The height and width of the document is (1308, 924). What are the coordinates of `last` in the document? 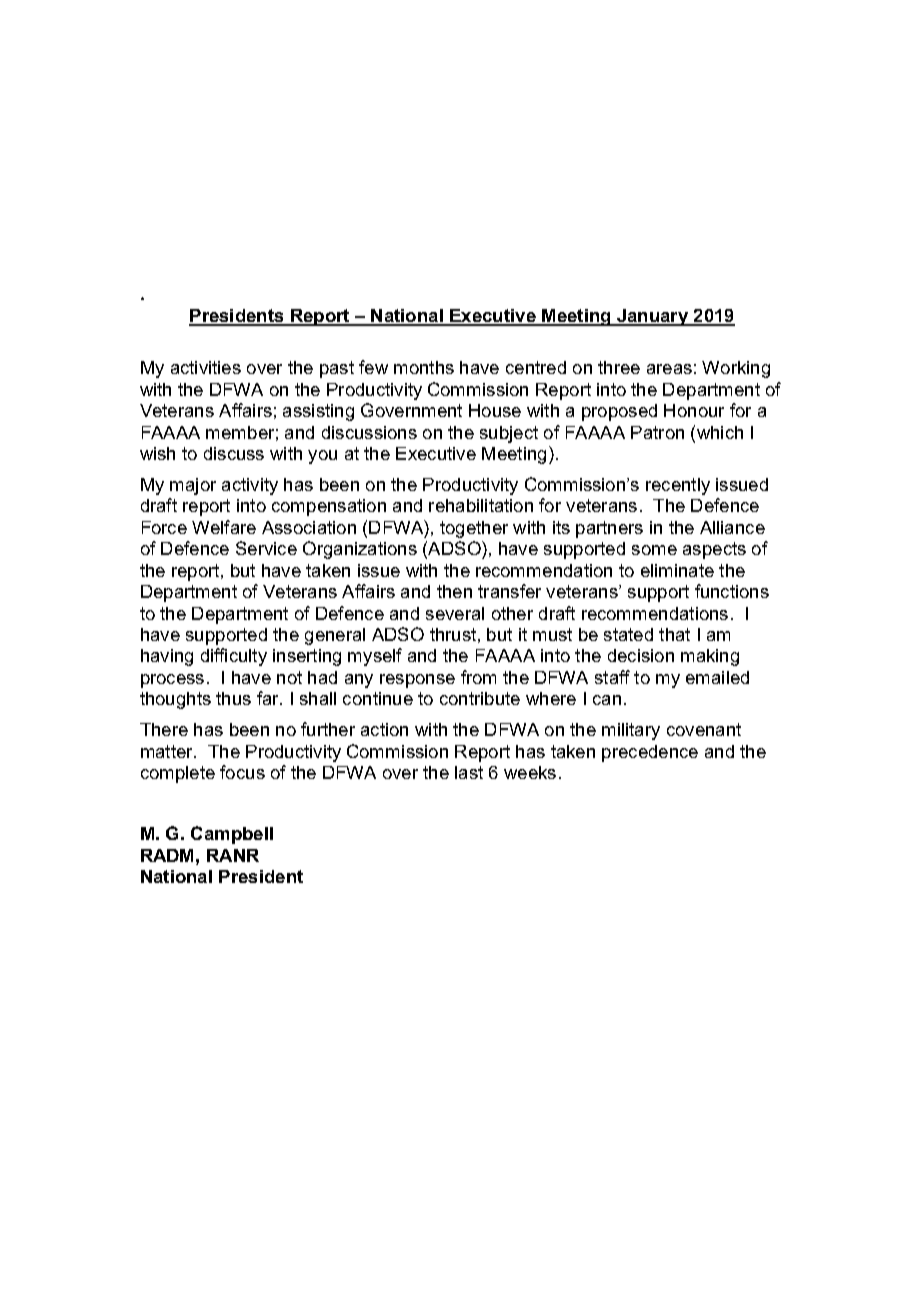 It's located at (469, 772).
